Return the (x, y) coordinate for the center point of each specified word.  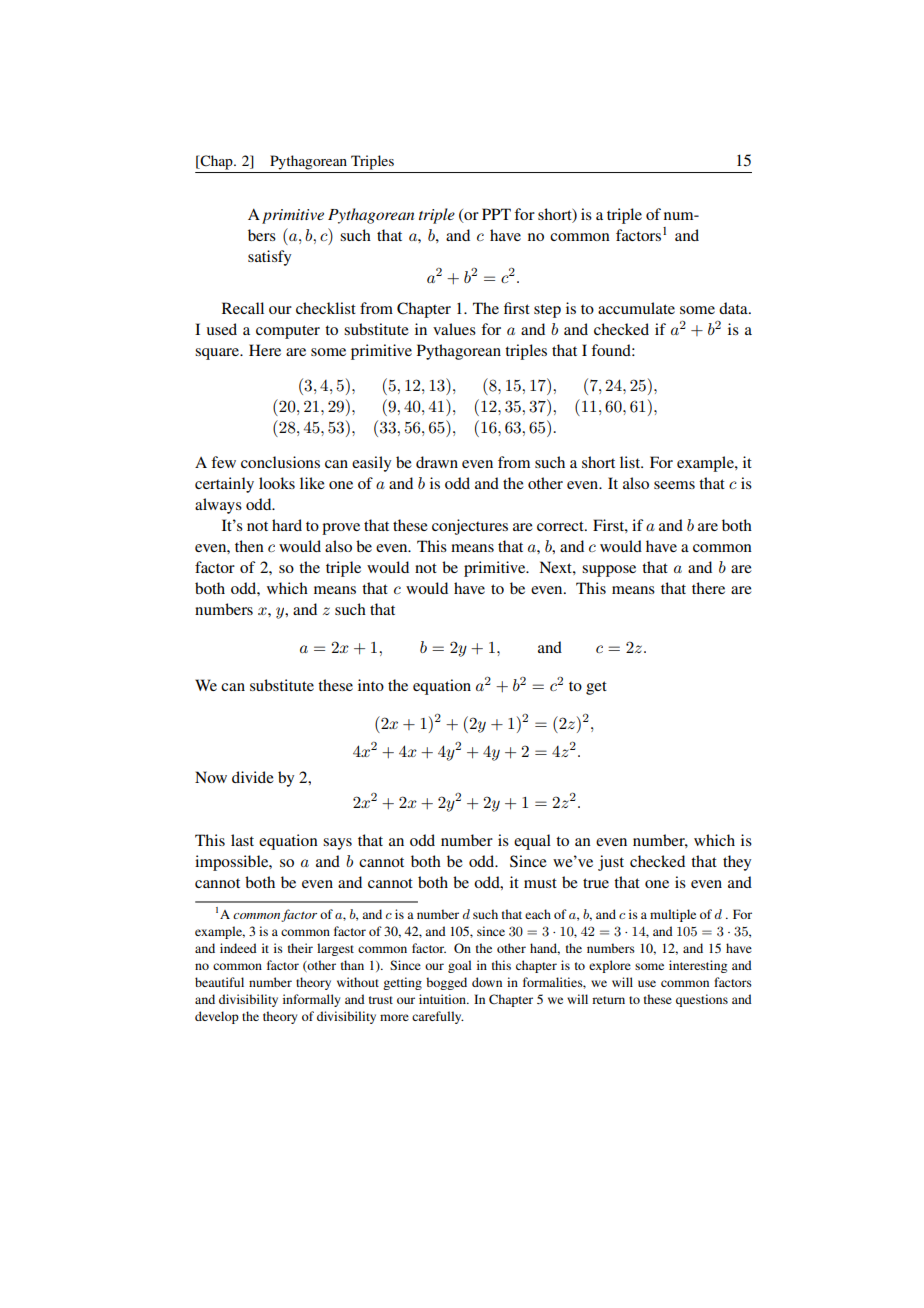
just (611, 863)
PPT (496, 214)
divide (253, 777)
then (249, 546)
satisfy (269, 258)
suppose (609, 571)
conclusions (280, 462)
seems (674, 485)
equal (532, 842)
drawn (437, 462)
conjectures (470, 527)
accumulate (636, 308)
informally (311, 1000)
